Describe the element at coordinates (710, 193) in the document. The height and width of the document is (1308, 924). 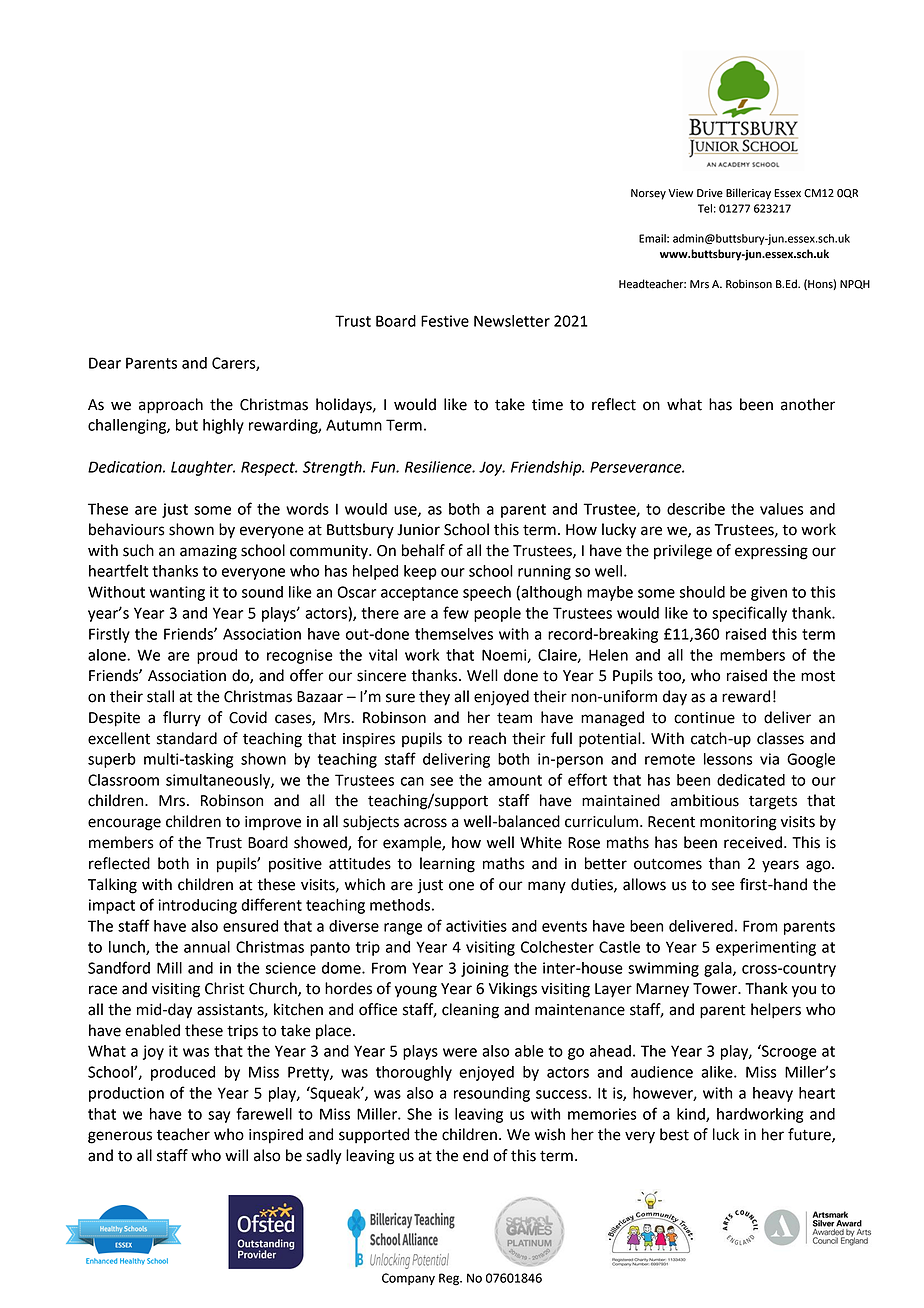
I see `Drive` at that location.
